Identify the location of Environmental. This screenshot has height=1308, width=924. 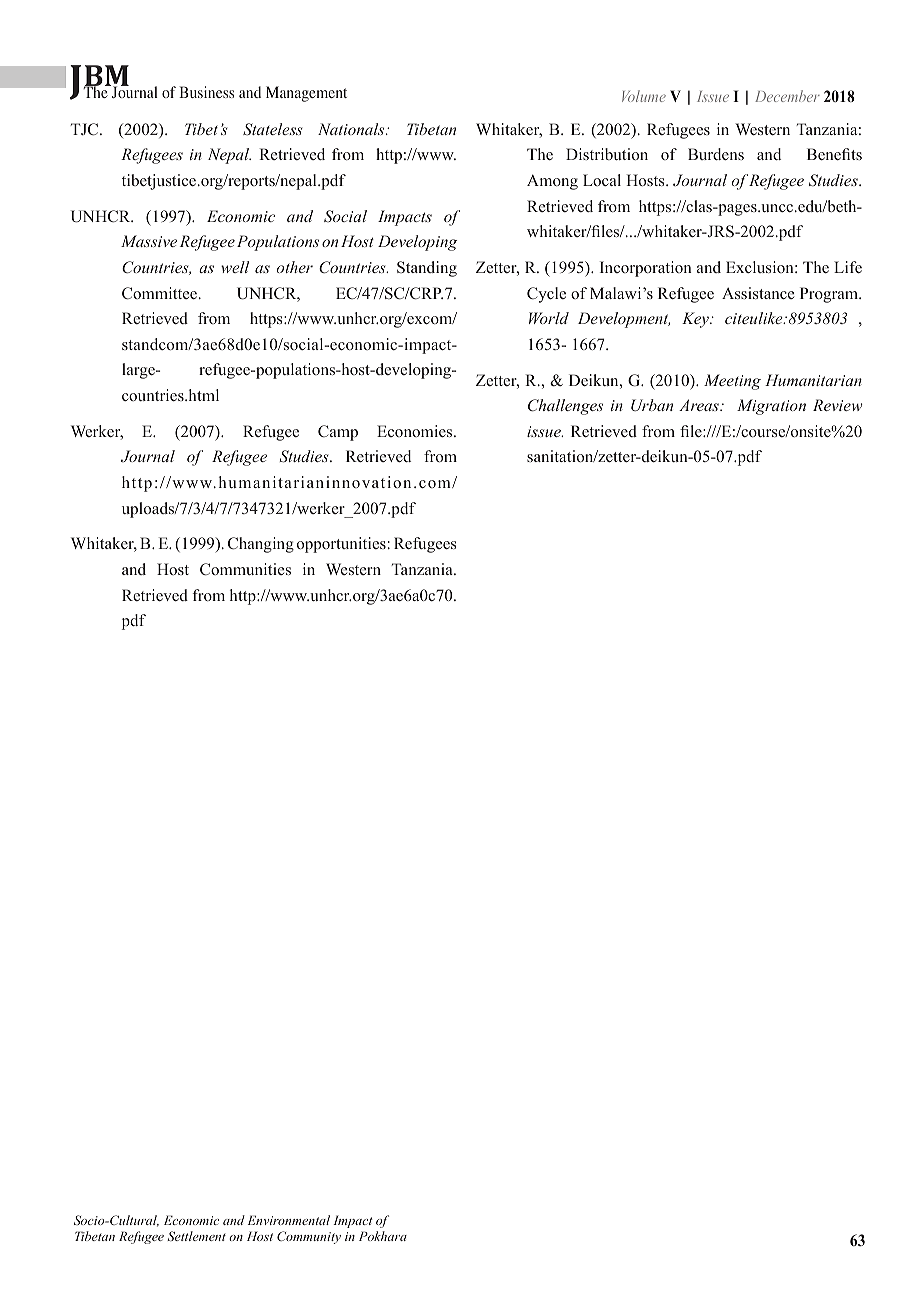
(289, 1220).
